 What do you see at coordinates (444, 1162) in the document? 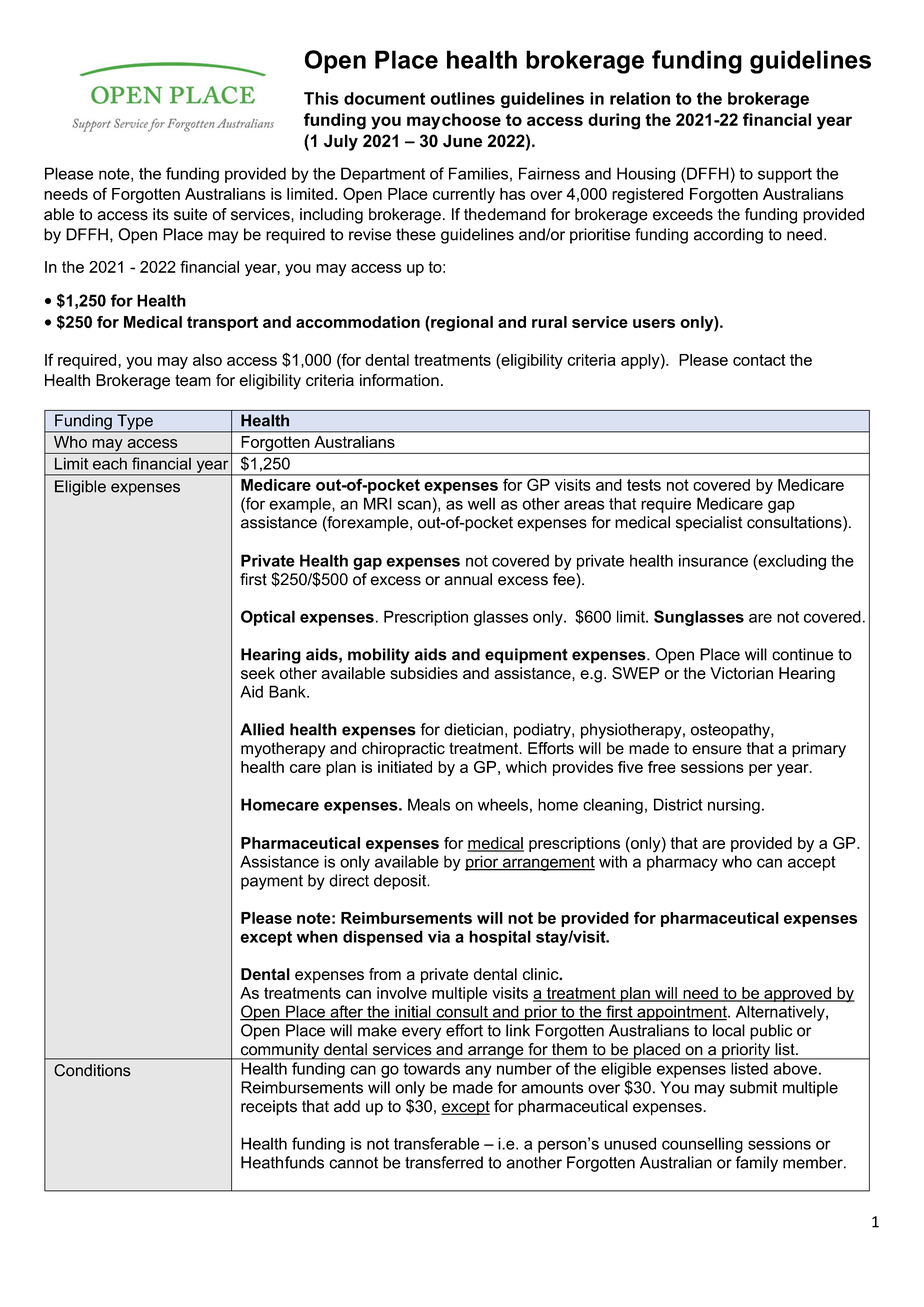
I see `transferred` at bounding box center [444, 1162].
